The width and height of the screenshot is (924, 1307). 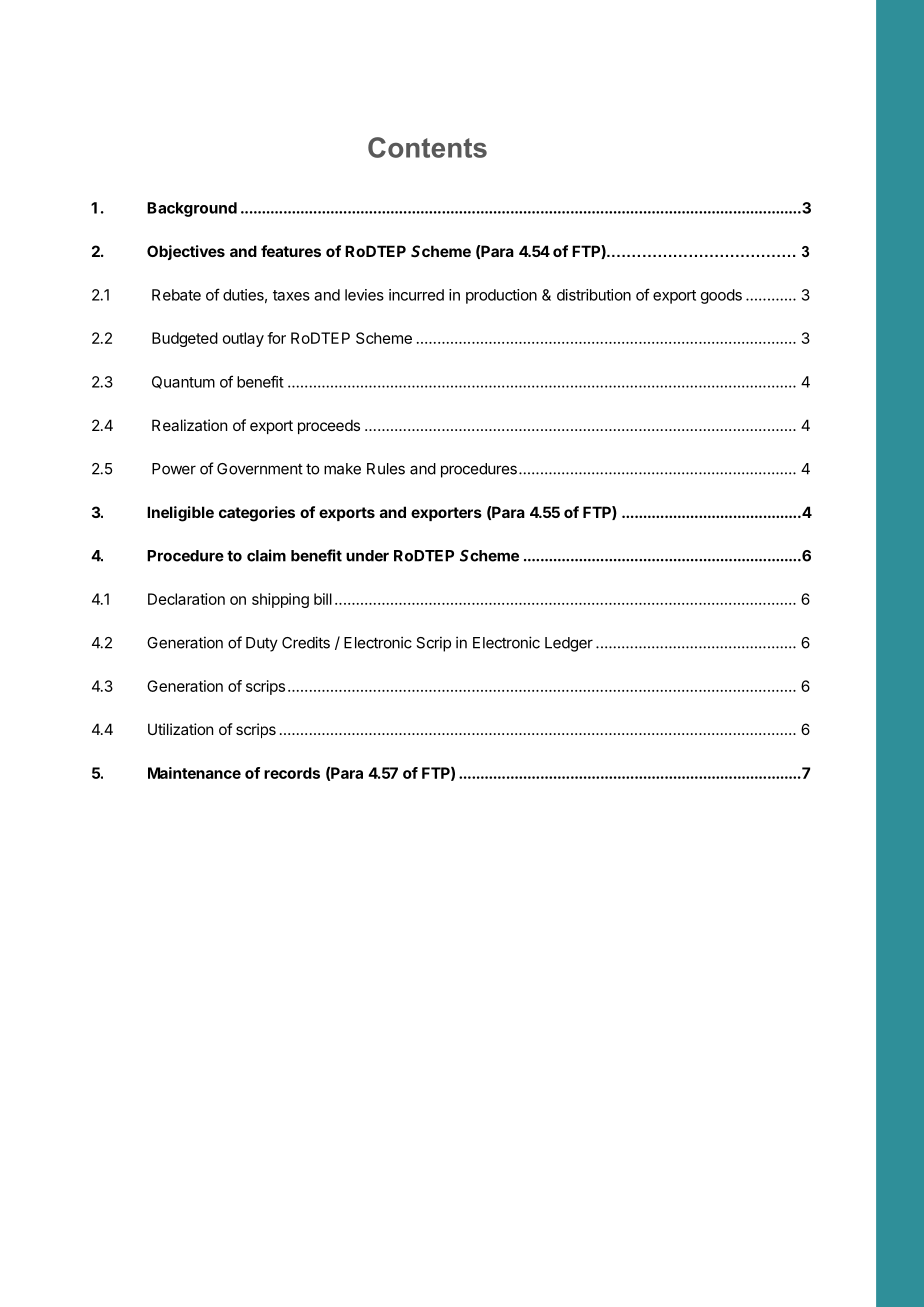 What do you see at coordinates (342, 469) in the screenshot?
I see `make` at bounding box center [342, 469].
